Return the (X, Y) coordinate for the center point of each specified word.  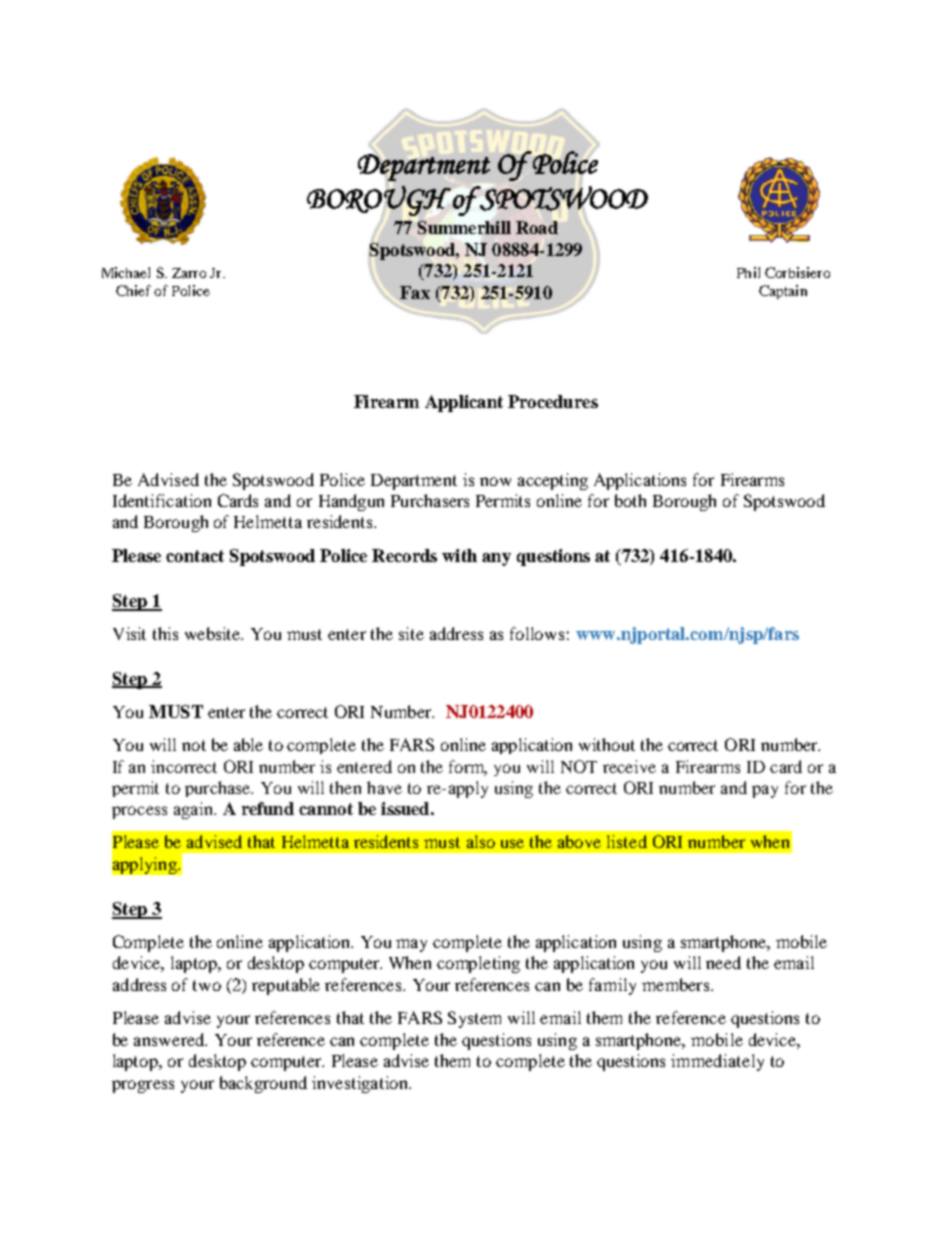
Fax (415, 292)
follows (537, 633)
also (481, 841)
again (194, 810)
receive (629, 766)
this (165, 633)
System (474, 1019)
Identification (162, 500)
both (630, 500)
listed (627, 841)
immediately (717, 1062)
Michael (126, 272)
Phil (748, 272)
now (495, 481)
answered (170, 1039)
